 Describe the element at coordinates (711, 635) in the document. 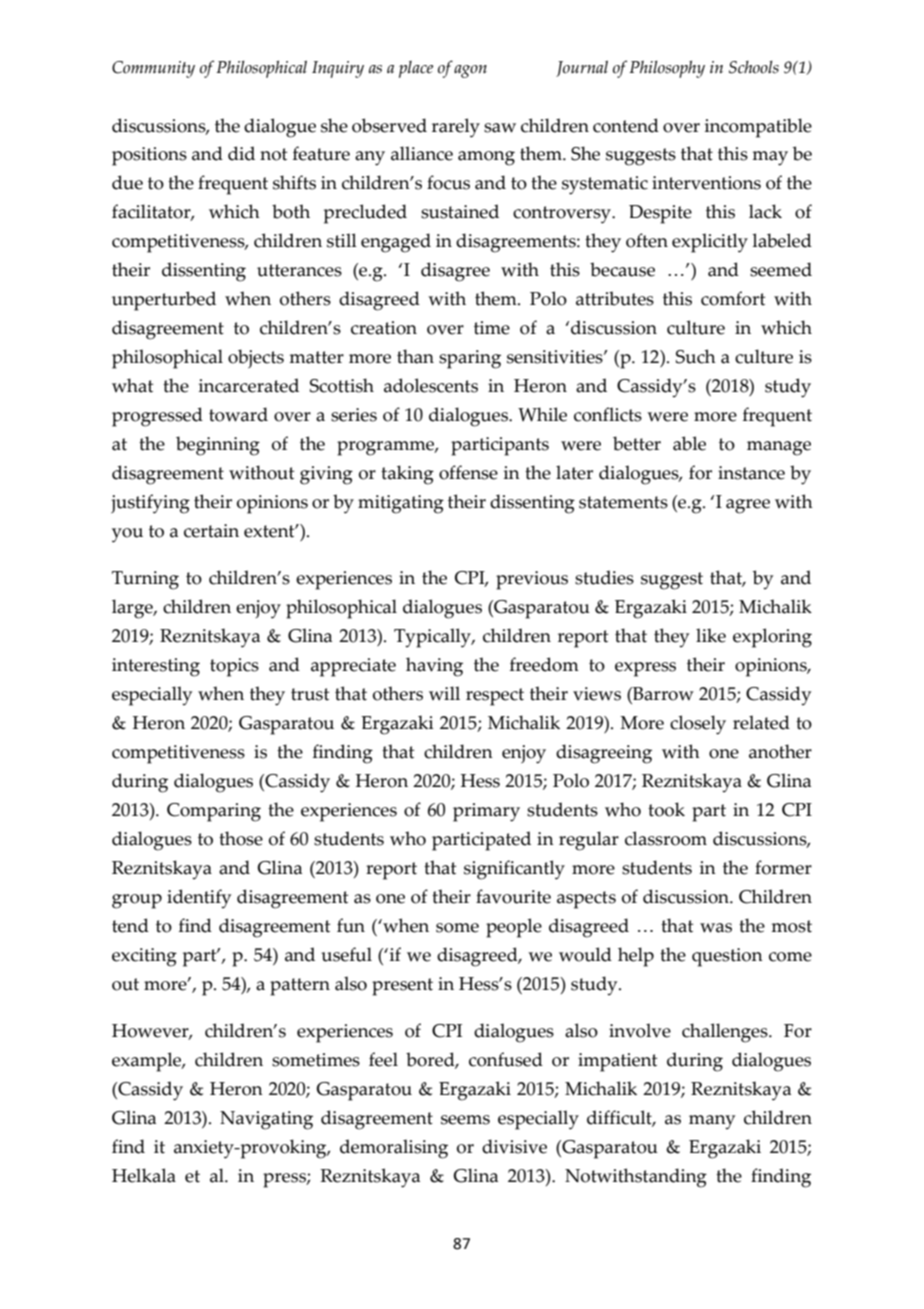

I see `like` at that location.
